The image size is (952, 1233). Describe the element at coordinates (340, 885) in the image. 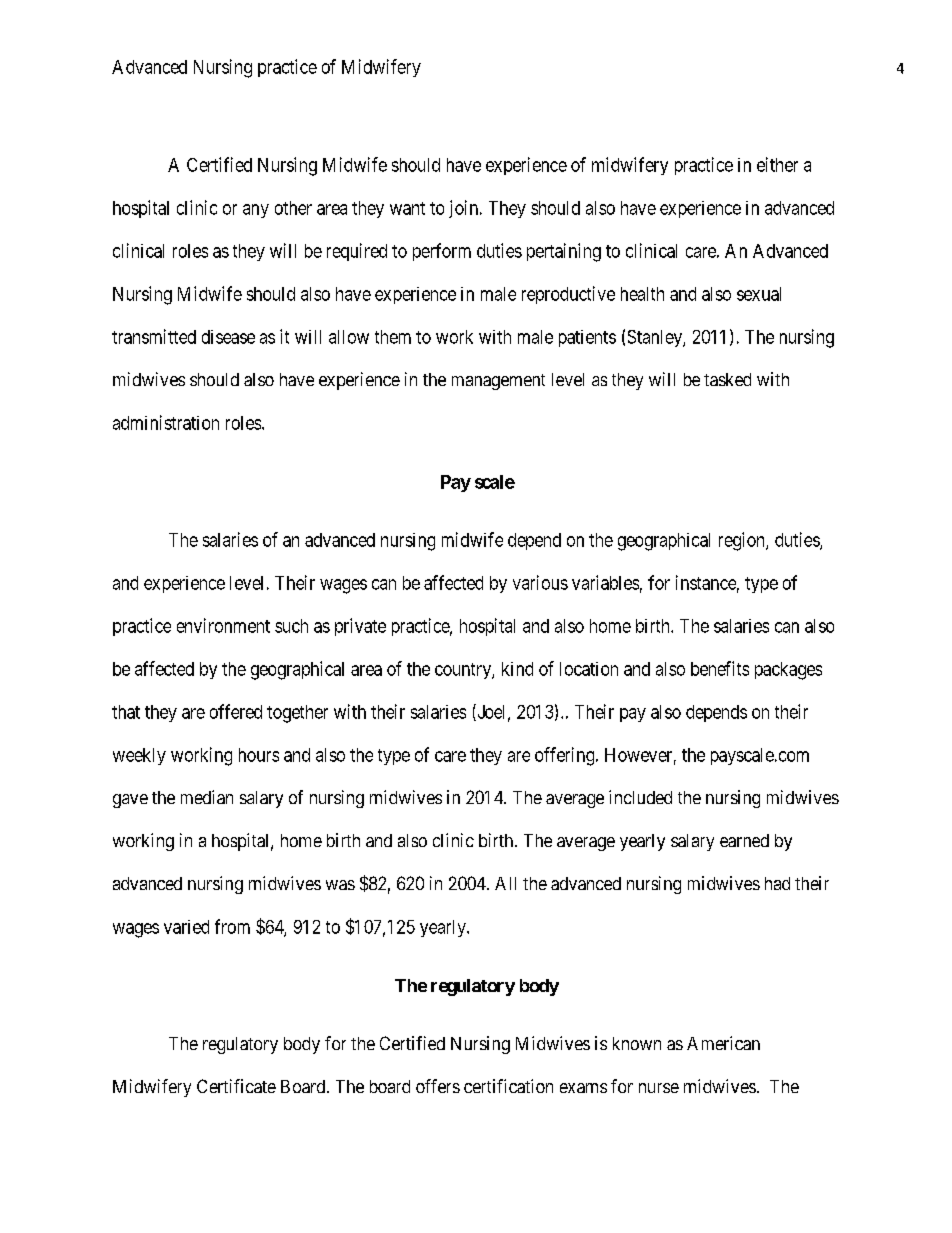

I see `was` at that location.
